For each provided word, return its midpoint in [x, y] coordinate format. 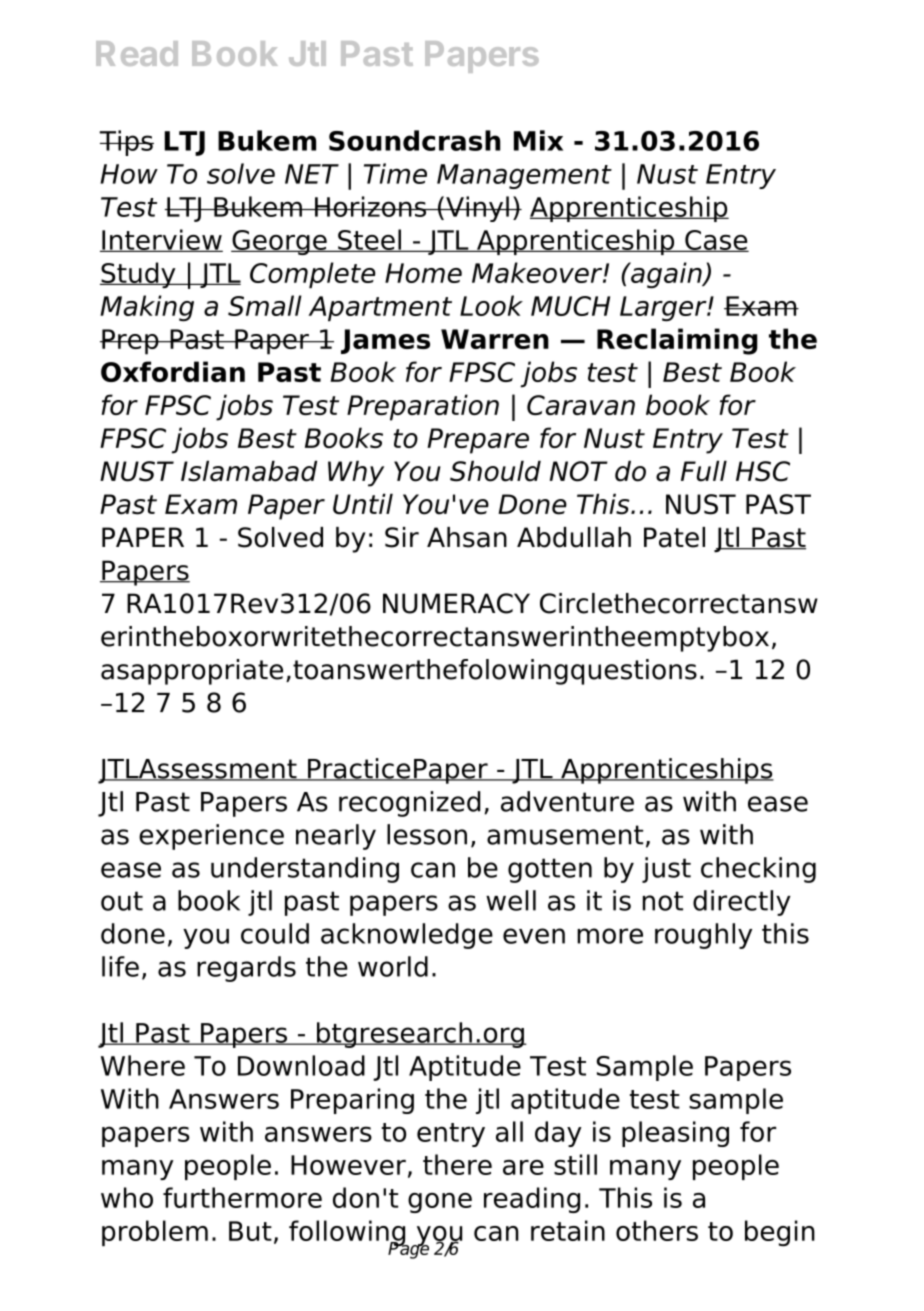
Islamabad [249, 471]
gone [440, 1203]
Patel [674, 537]
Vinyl [477, 209]
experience [211, 837]
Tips [126, 143]
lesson [427, 834]
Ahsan [467, 537]
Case [716, 241]
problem [155, 1233]
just [666, 870]
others [657, 1230]
